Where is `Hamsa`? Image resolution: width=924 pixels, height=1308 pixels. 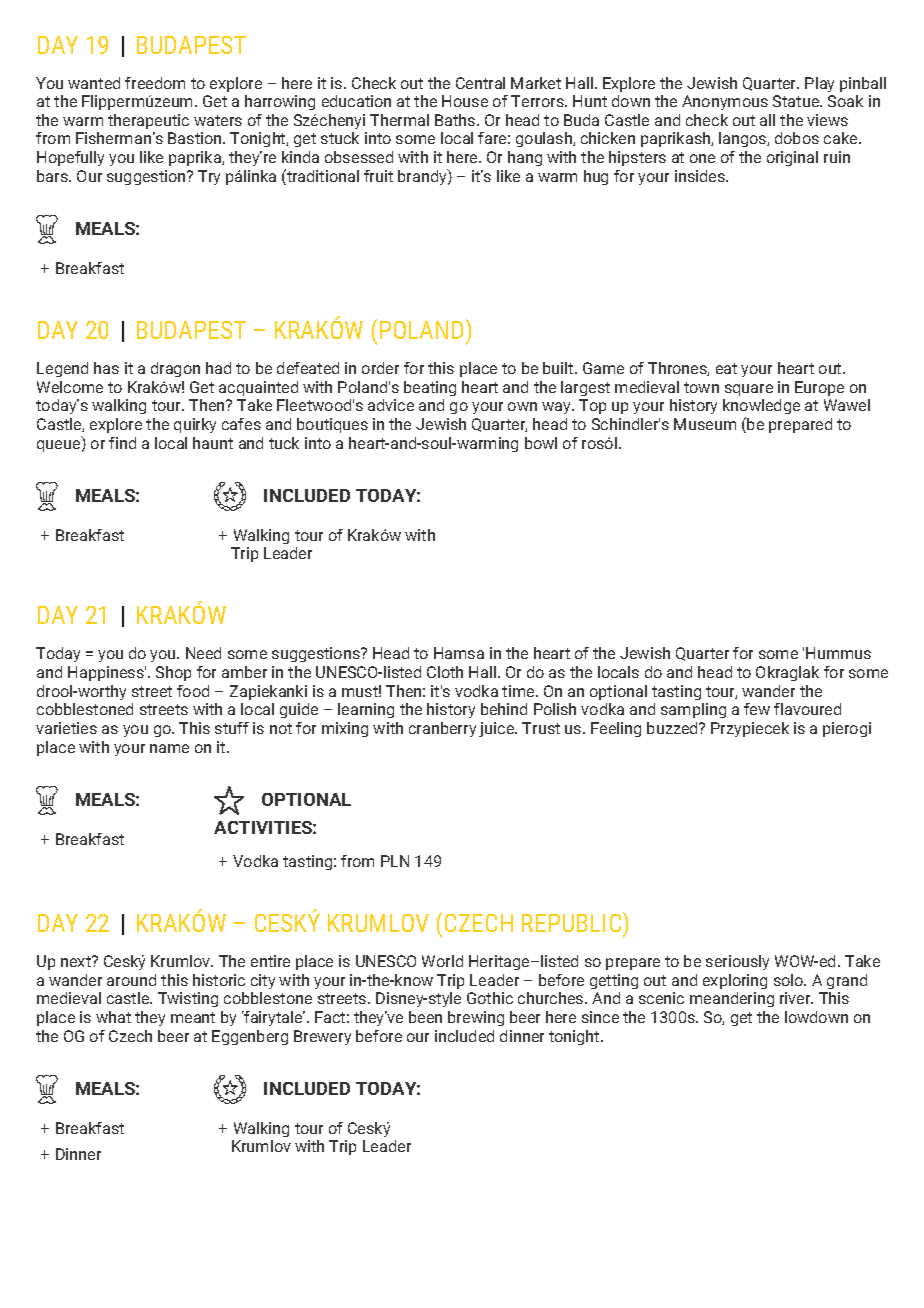
Hamsa is located at coordinates (459, 653).
